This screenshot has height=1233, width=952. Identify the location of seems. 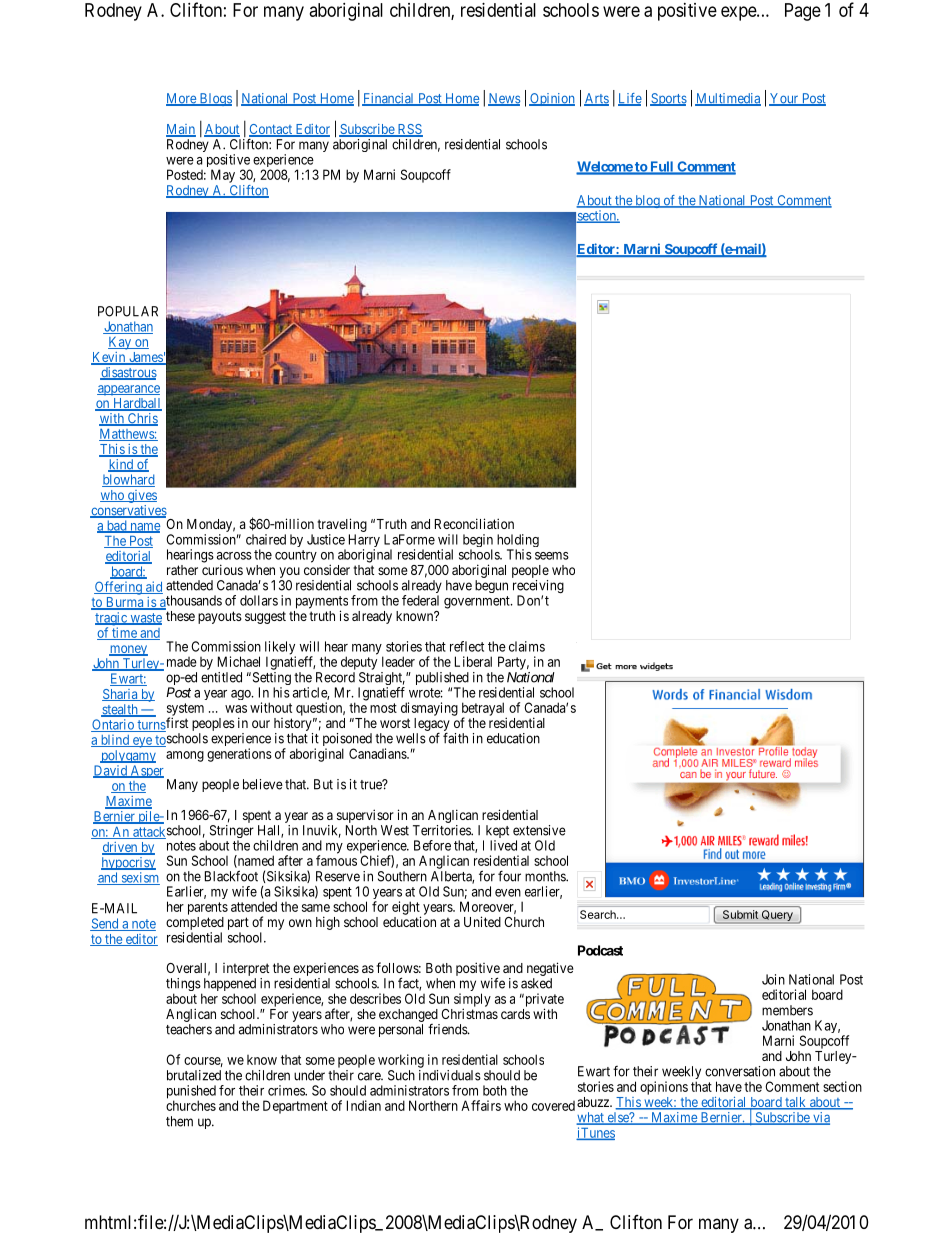
(552, 556).
